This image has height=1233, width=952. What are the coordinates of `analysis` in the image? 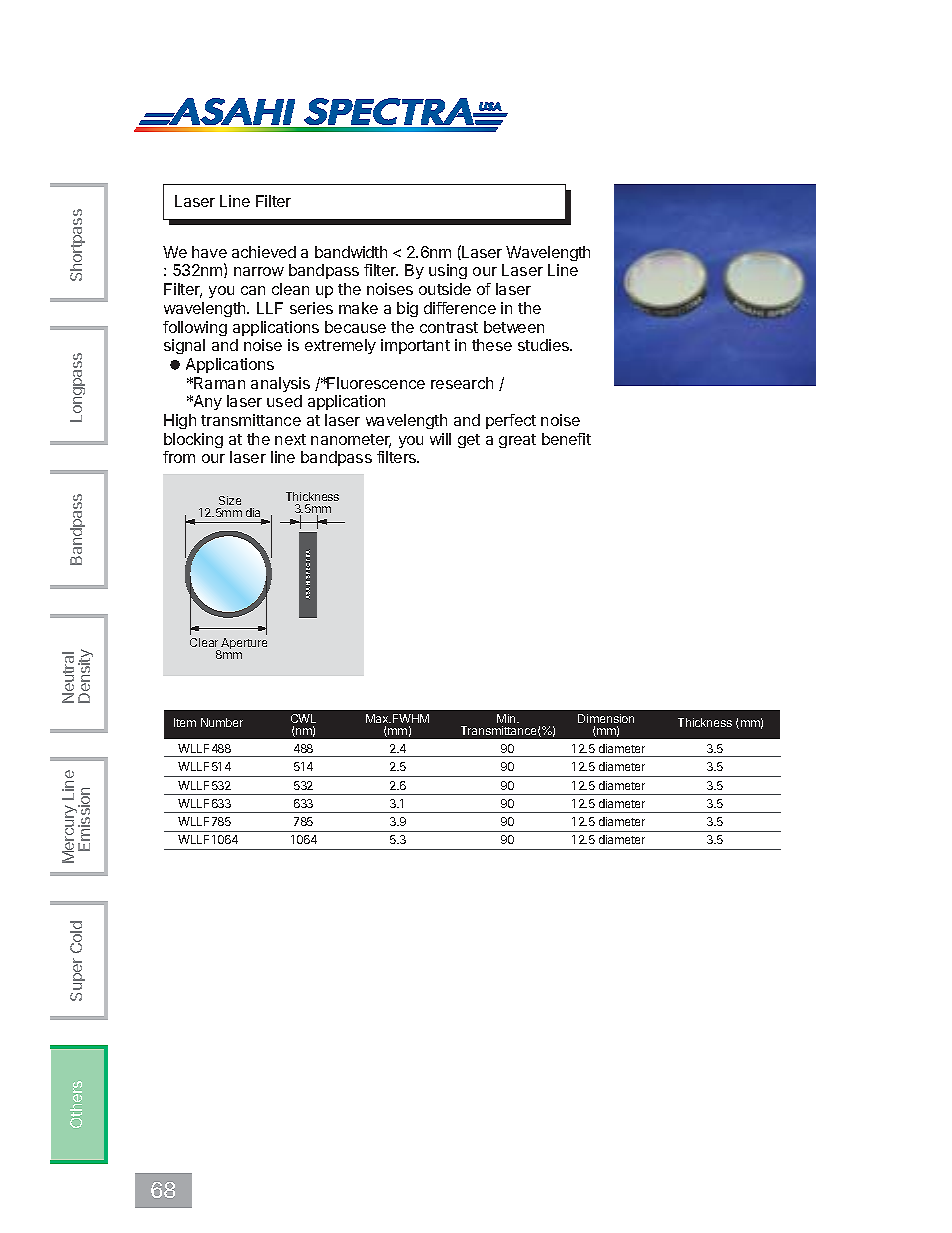 It's located at (280, 384).
